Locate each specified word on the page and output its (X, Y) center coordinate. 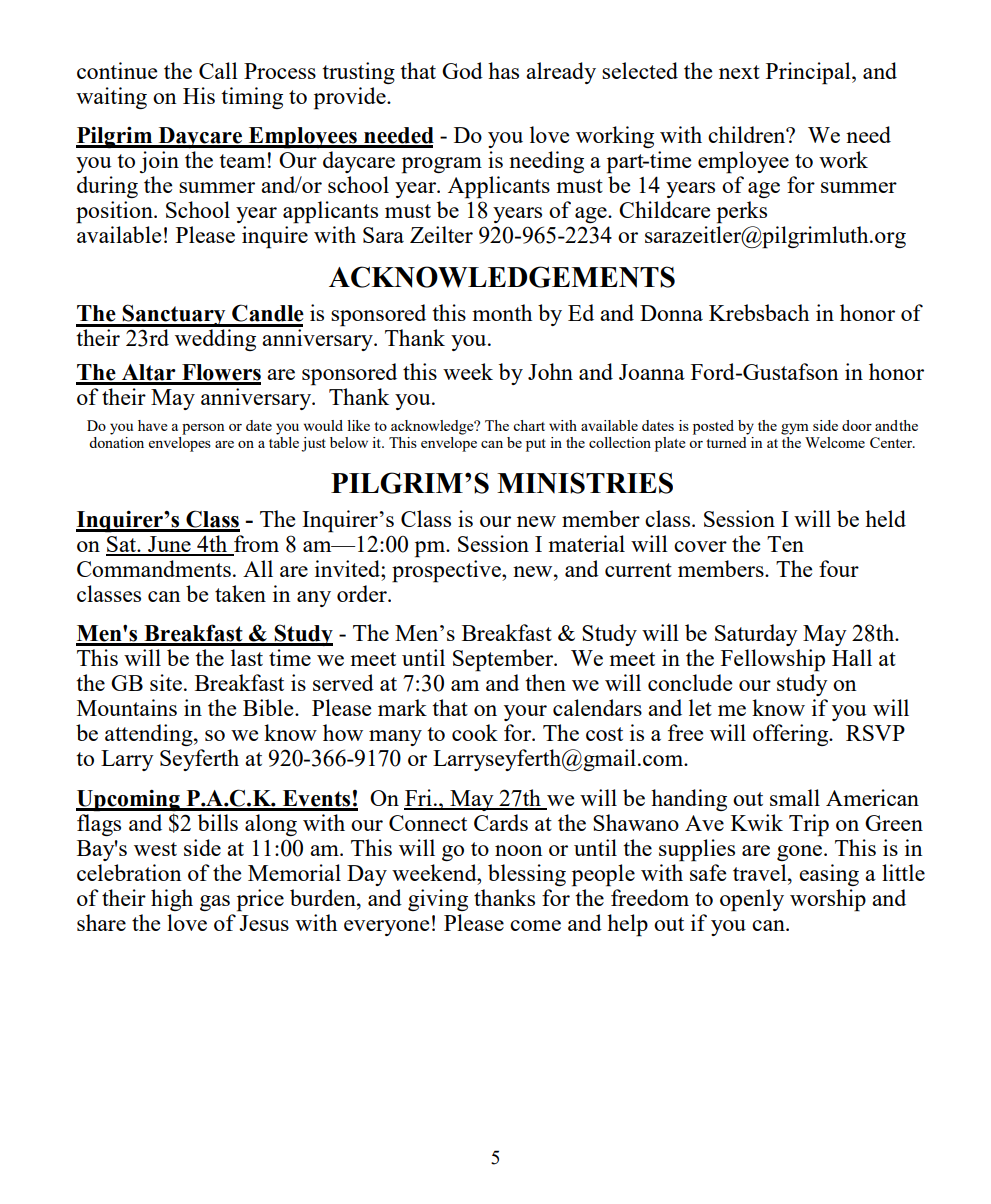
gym (795, 429)
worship (828, 900)
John (550, 371)
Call (218, 70)
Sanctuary (174, 315)
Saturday (756, 635)
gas (215, 903)
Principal (809, 73)
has (503, 70)
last (247, 657)
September (504, 660)
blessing (527, 875)
